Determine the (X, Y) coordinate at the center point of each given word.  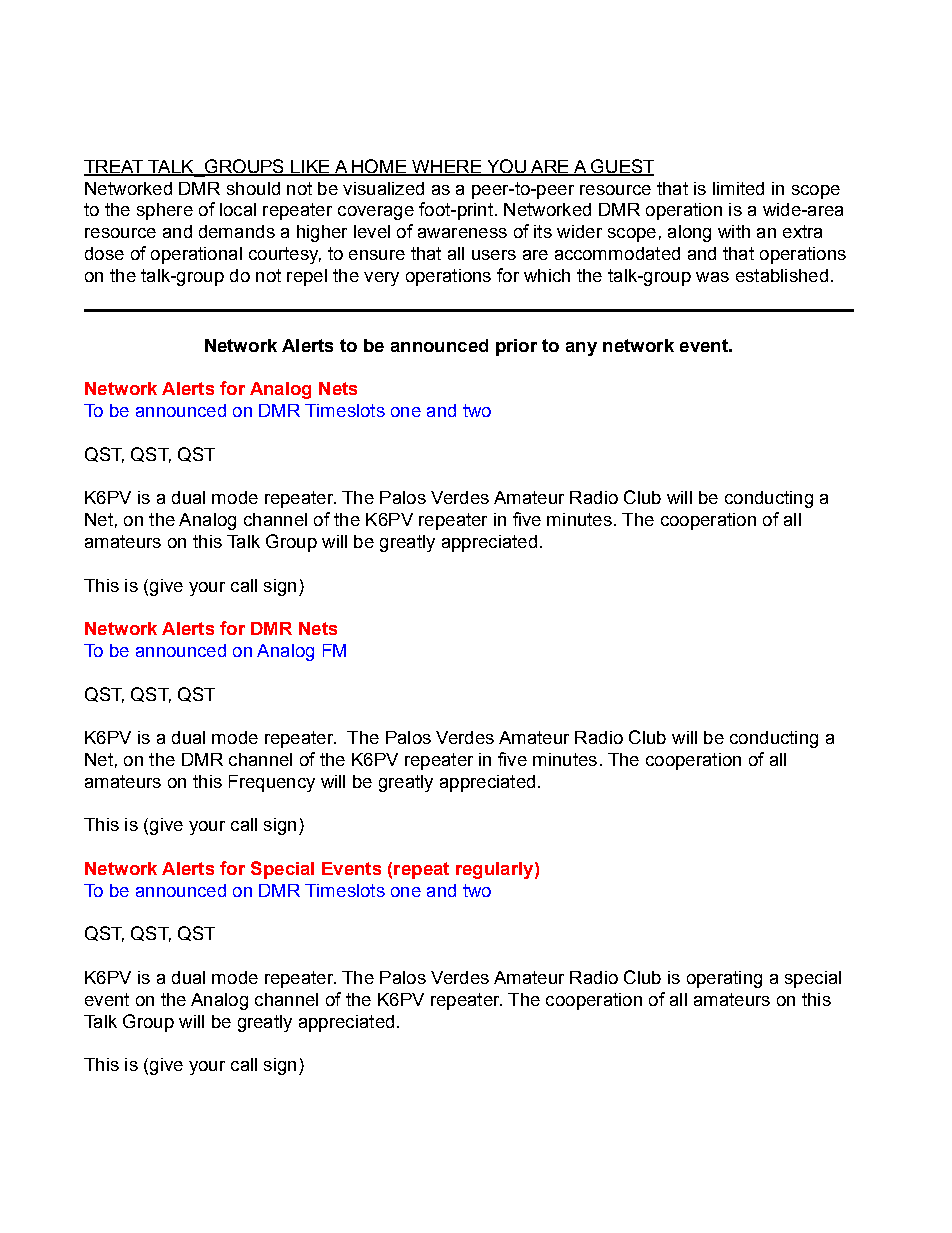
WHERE (446, 167)
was (712, 277)
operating (724, 979)
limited (738, 188)
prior (516, 347)
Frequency (272, 783)
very (381, 279)
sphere (165, 211)
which (547, 275)
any (581, 349)
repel (307, 277)
